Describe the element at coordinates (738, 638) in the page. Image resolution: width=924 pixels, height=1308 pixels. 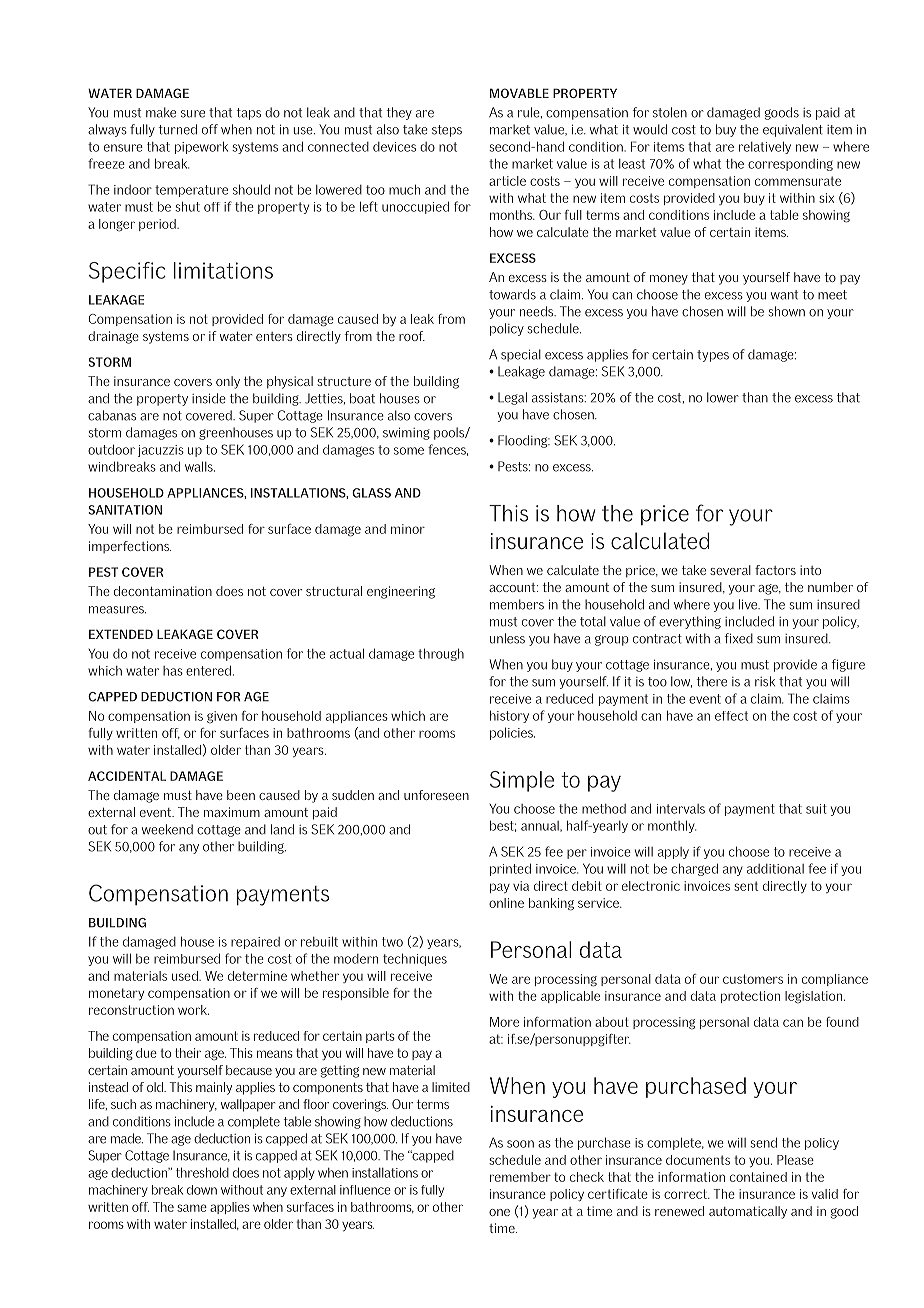
I see `fixed` at that location.
